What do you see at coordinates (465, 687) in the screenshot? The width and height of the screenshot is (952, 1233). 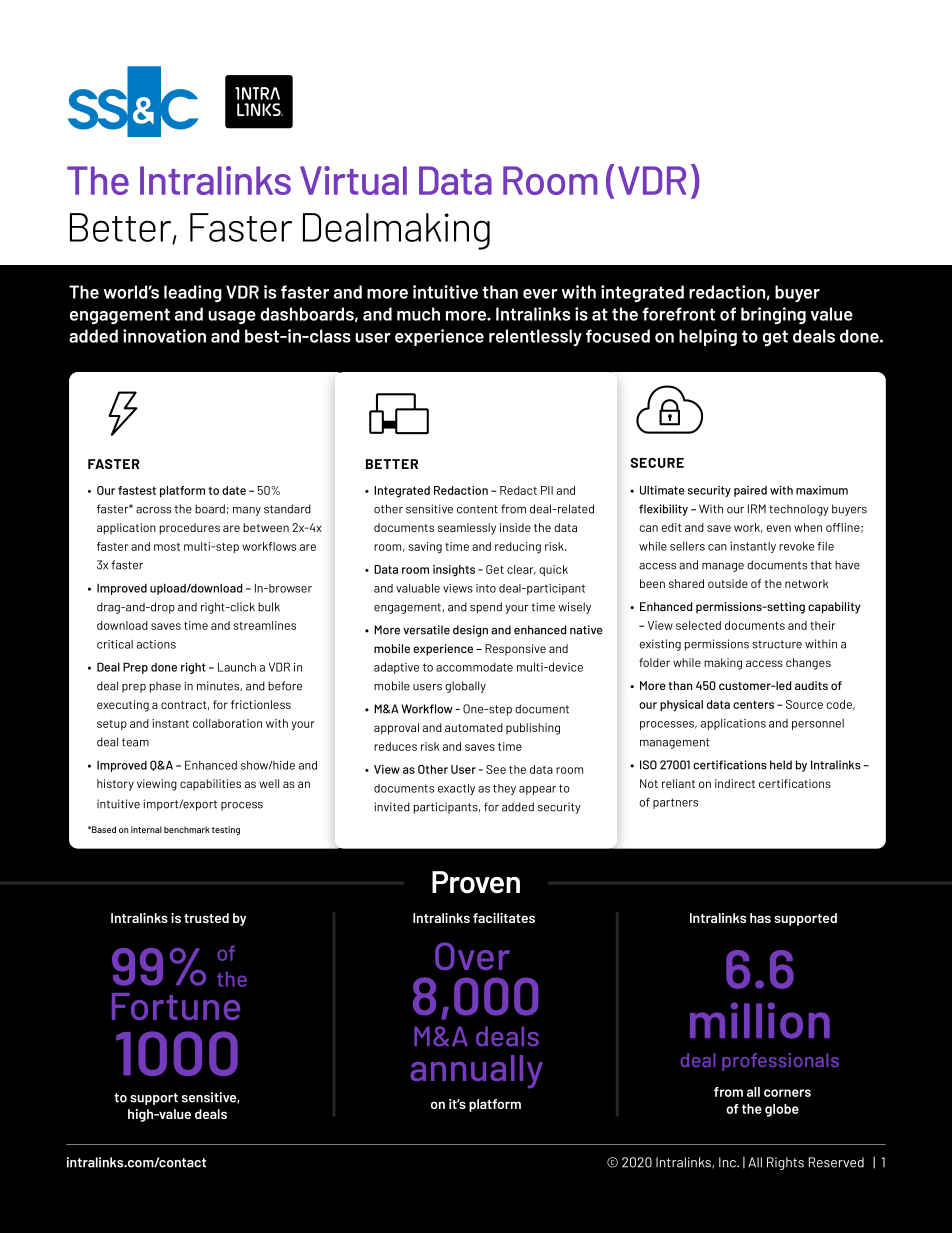 I see `globally` at bounding box center [465, 687].
